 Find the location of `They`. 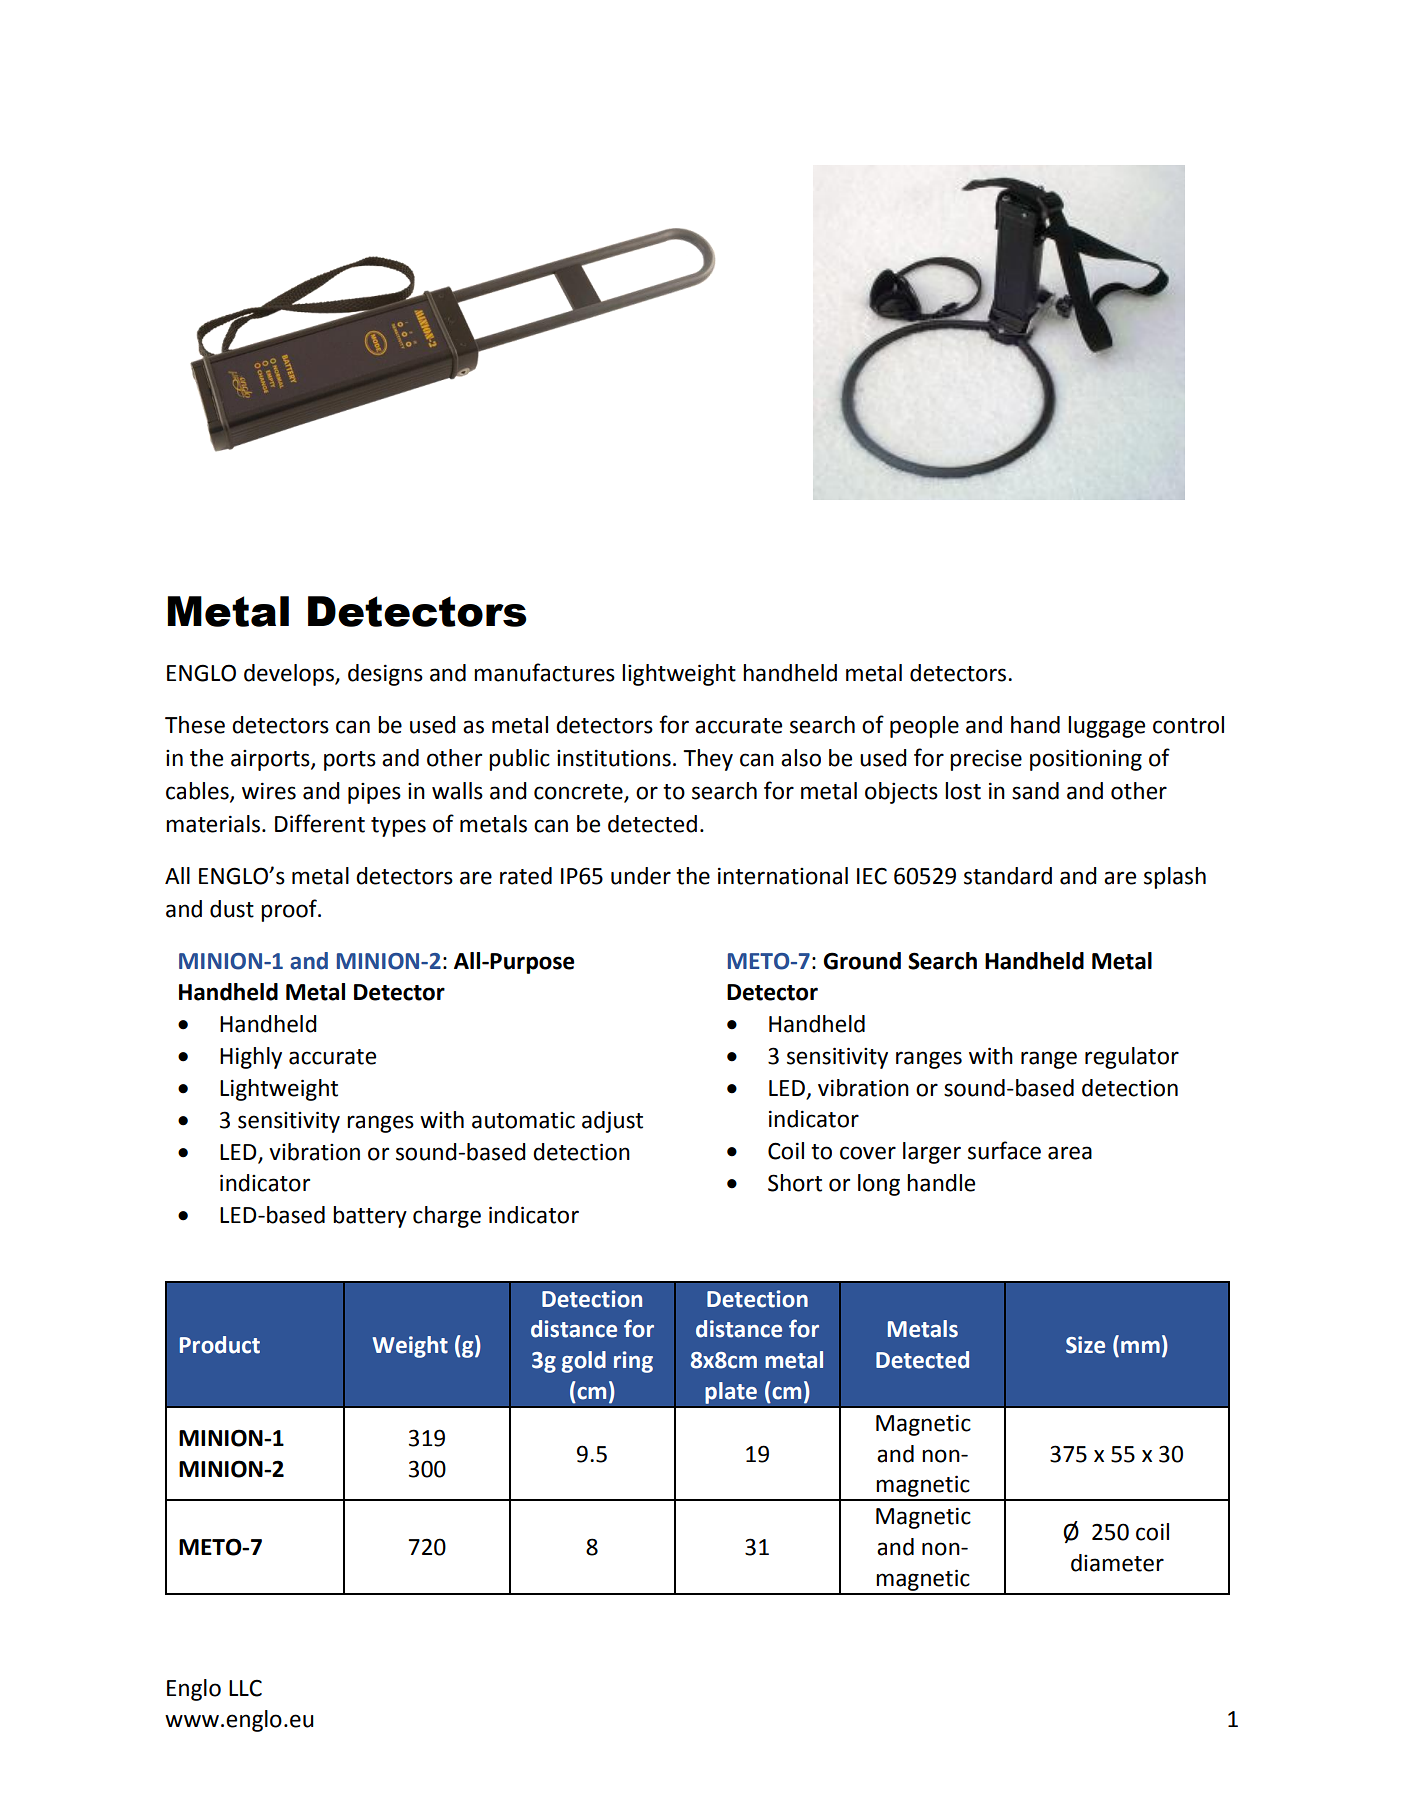

They is located at coordinates (708, 760).
